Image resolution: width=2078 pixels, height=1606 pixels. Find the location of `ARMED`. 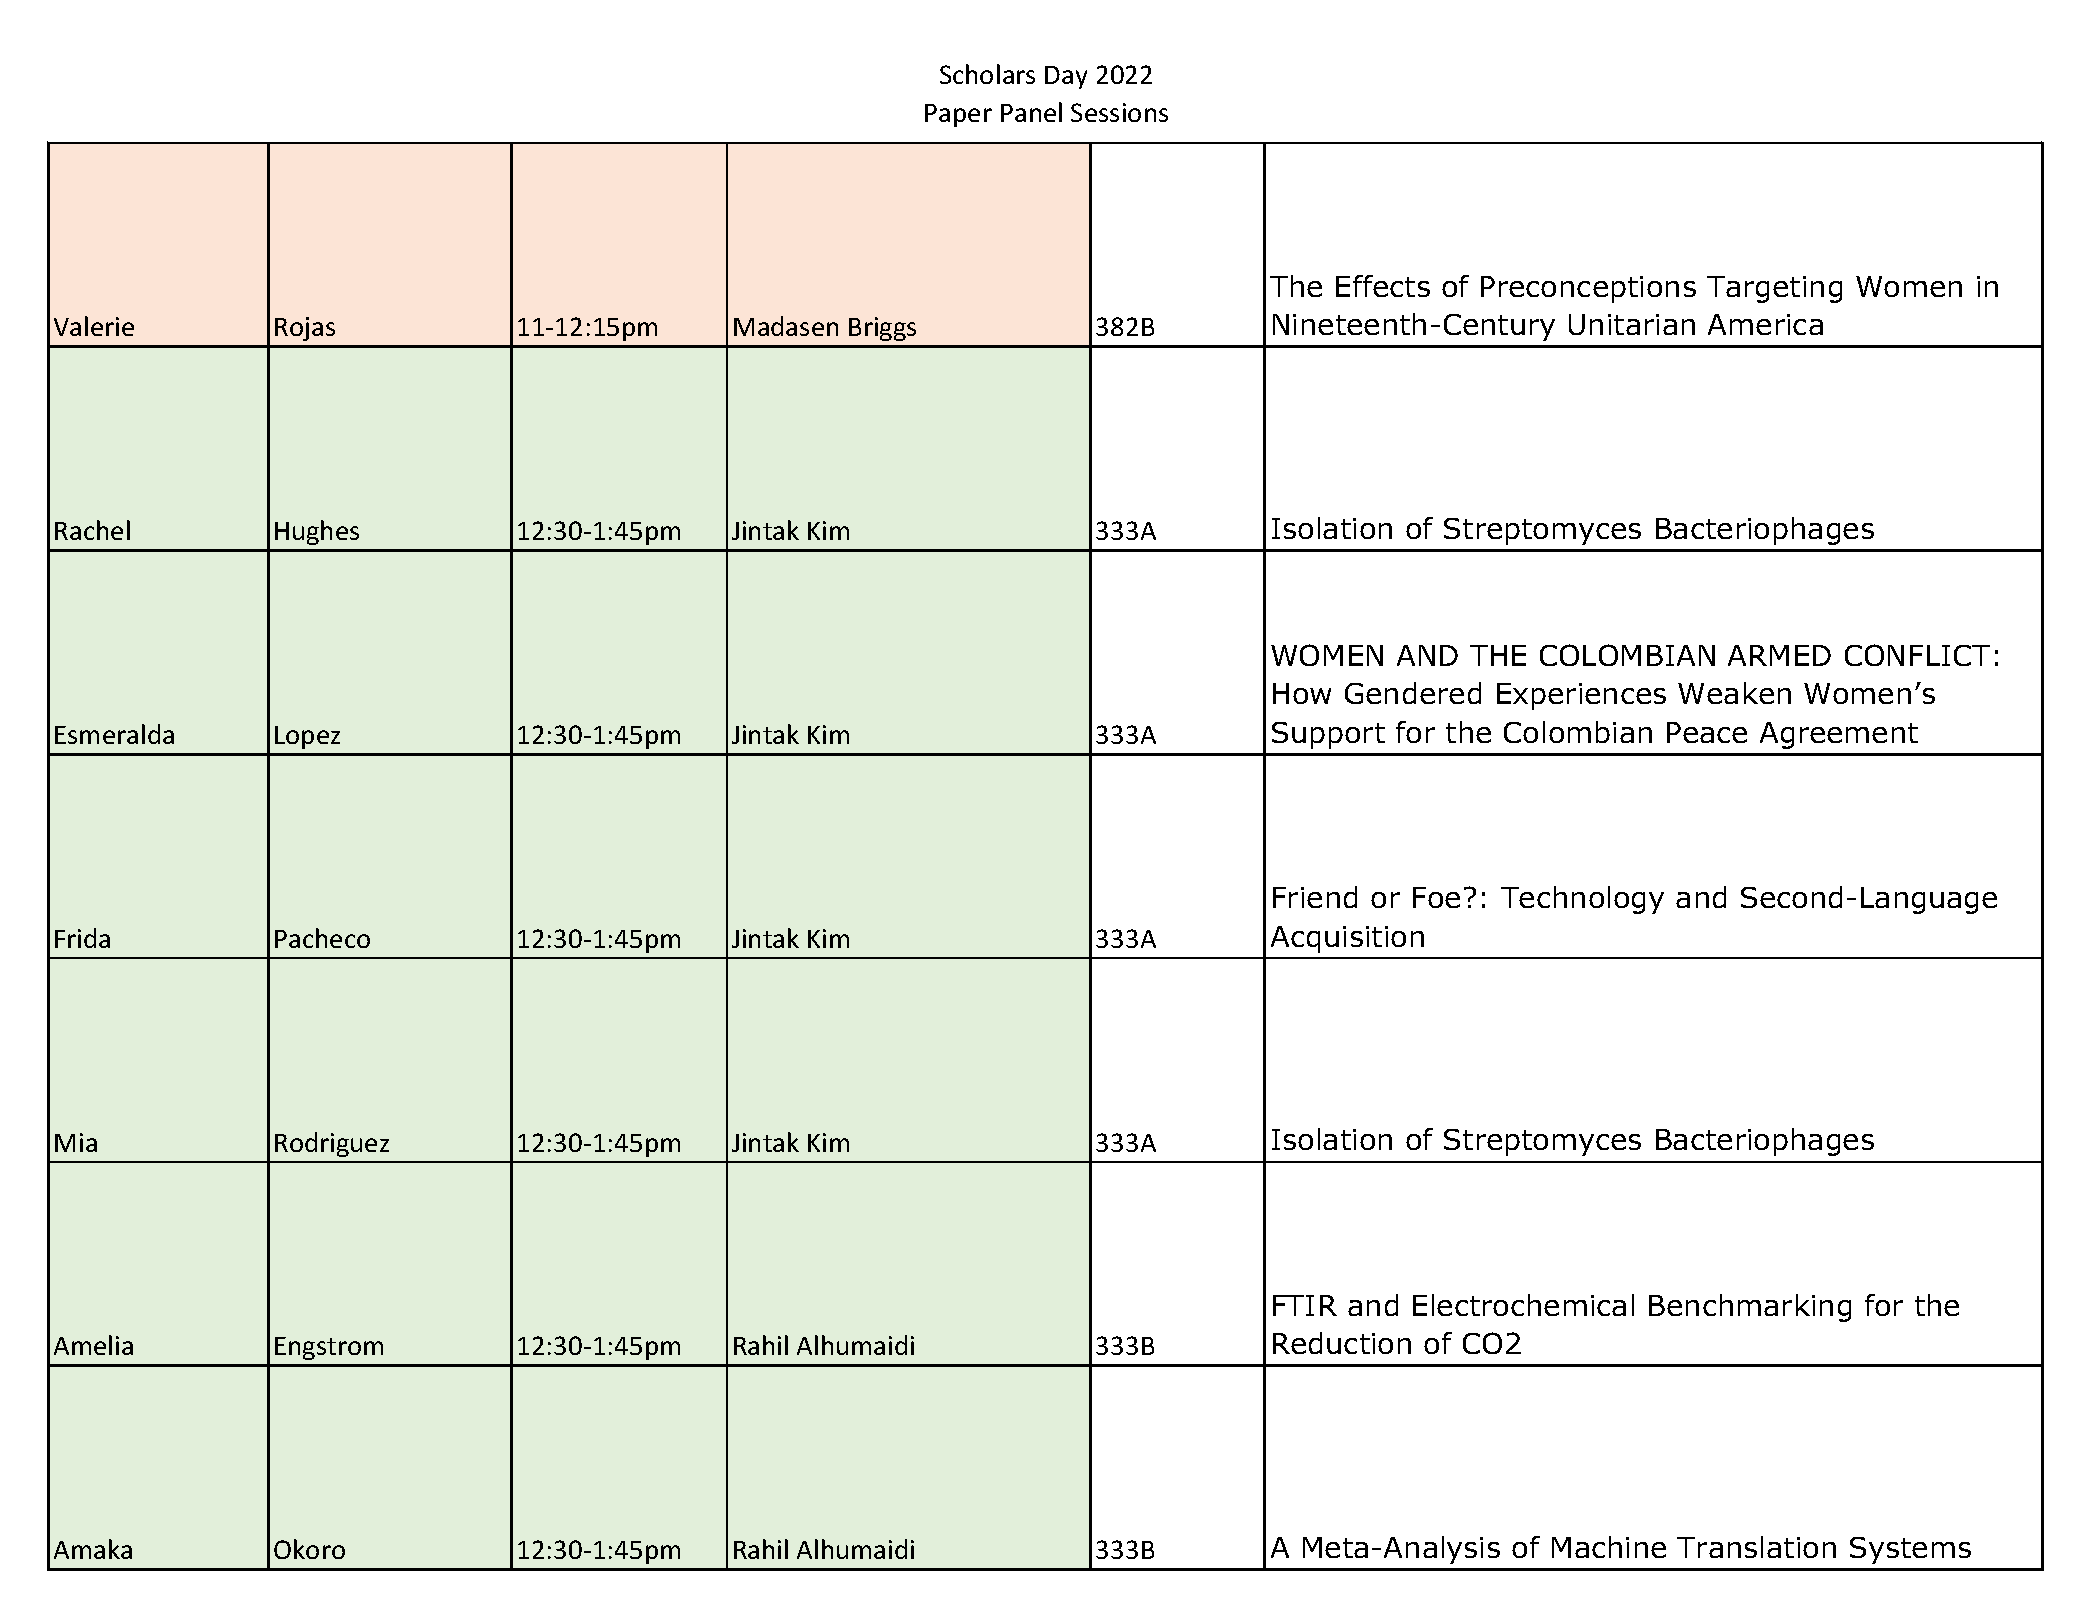

ARMED is located at coordinates (1779, 655).
